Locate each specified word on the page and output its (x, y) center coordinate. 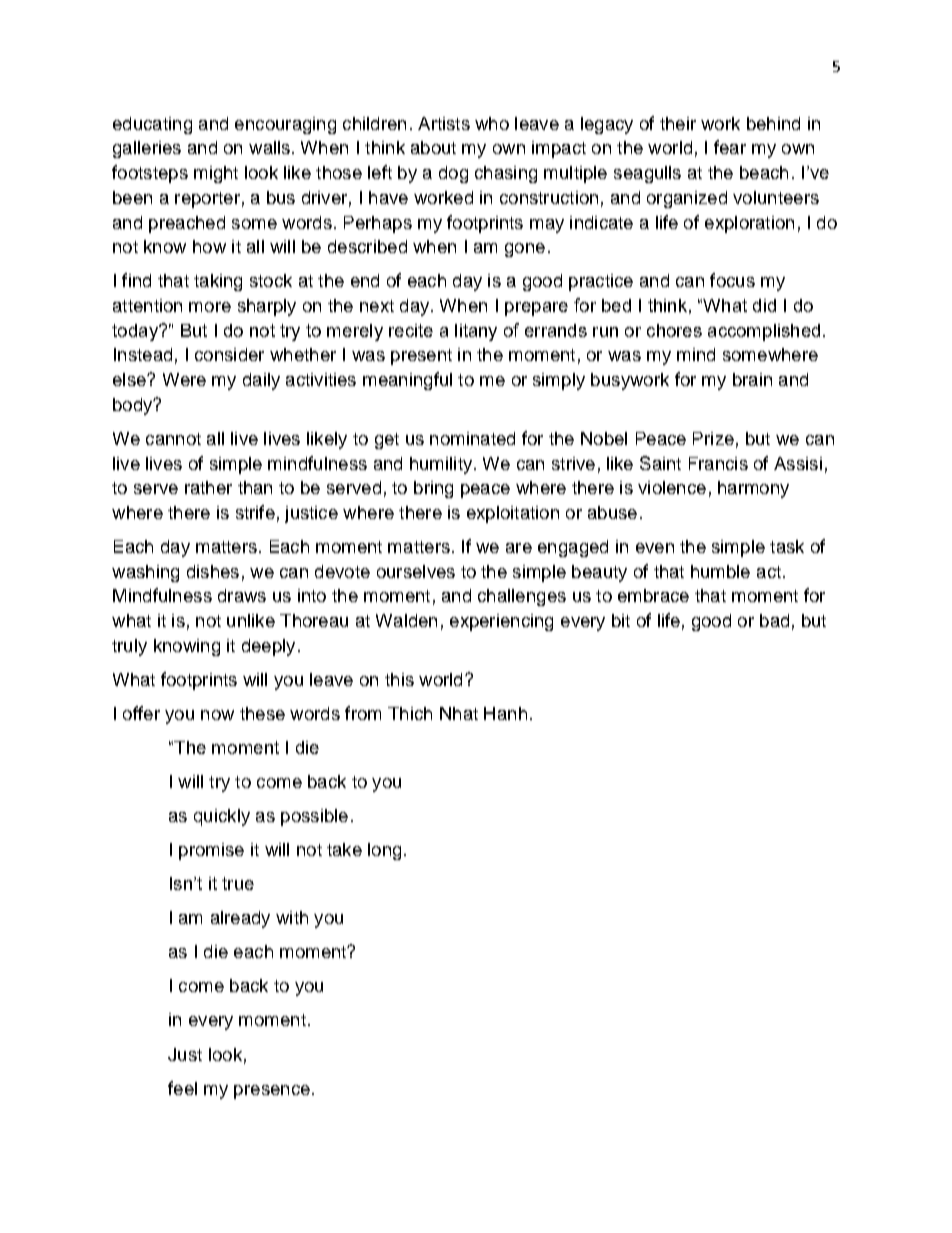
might (216, 174)
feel (182, 1088)
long (384, 851)
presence (272, 1092)
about (433, 147)
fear (730, 147)
